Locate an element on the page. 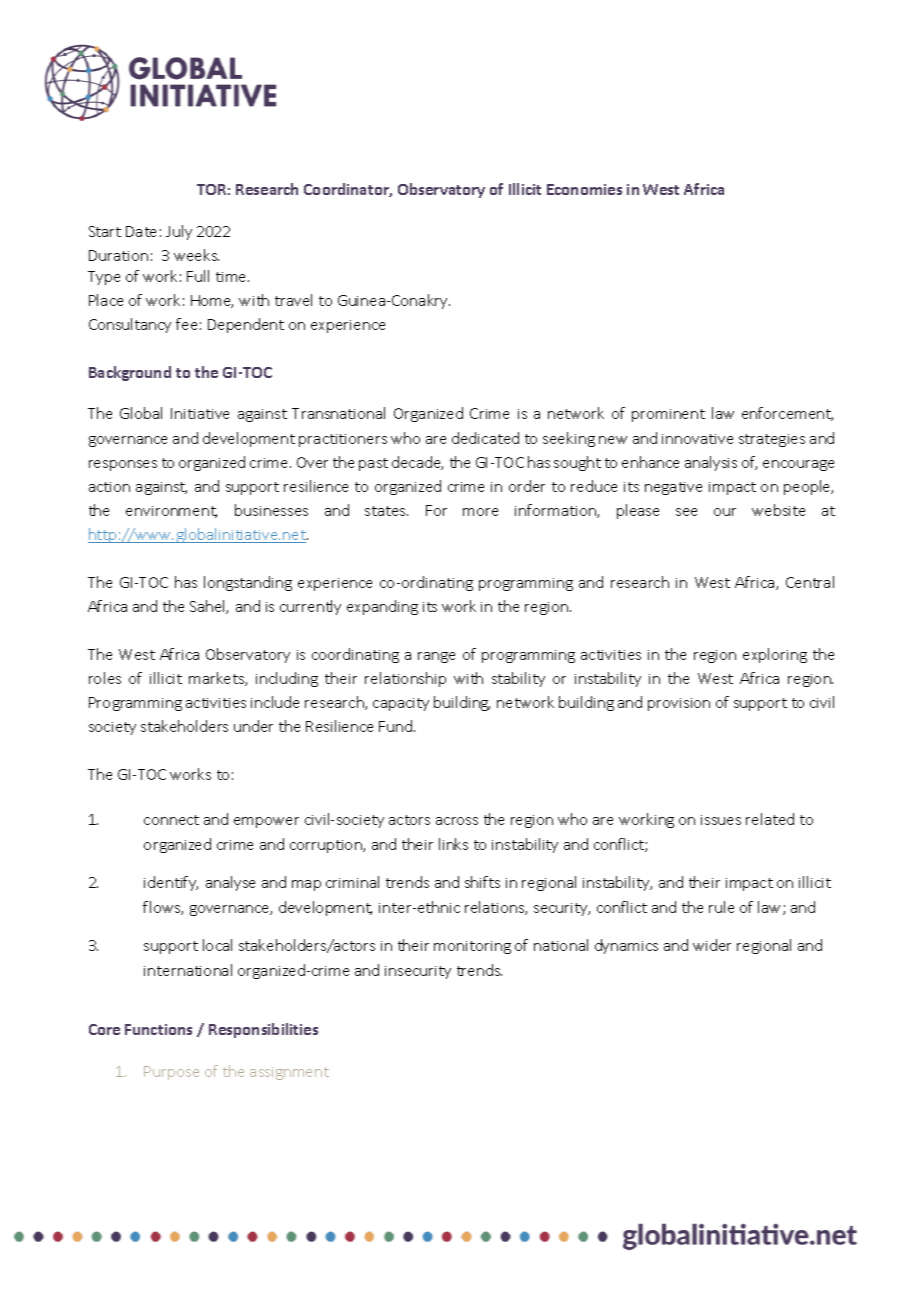 Image resolution: width=924 pixels, height=1309 pixels. connect is located at coordinates (171, 820).
